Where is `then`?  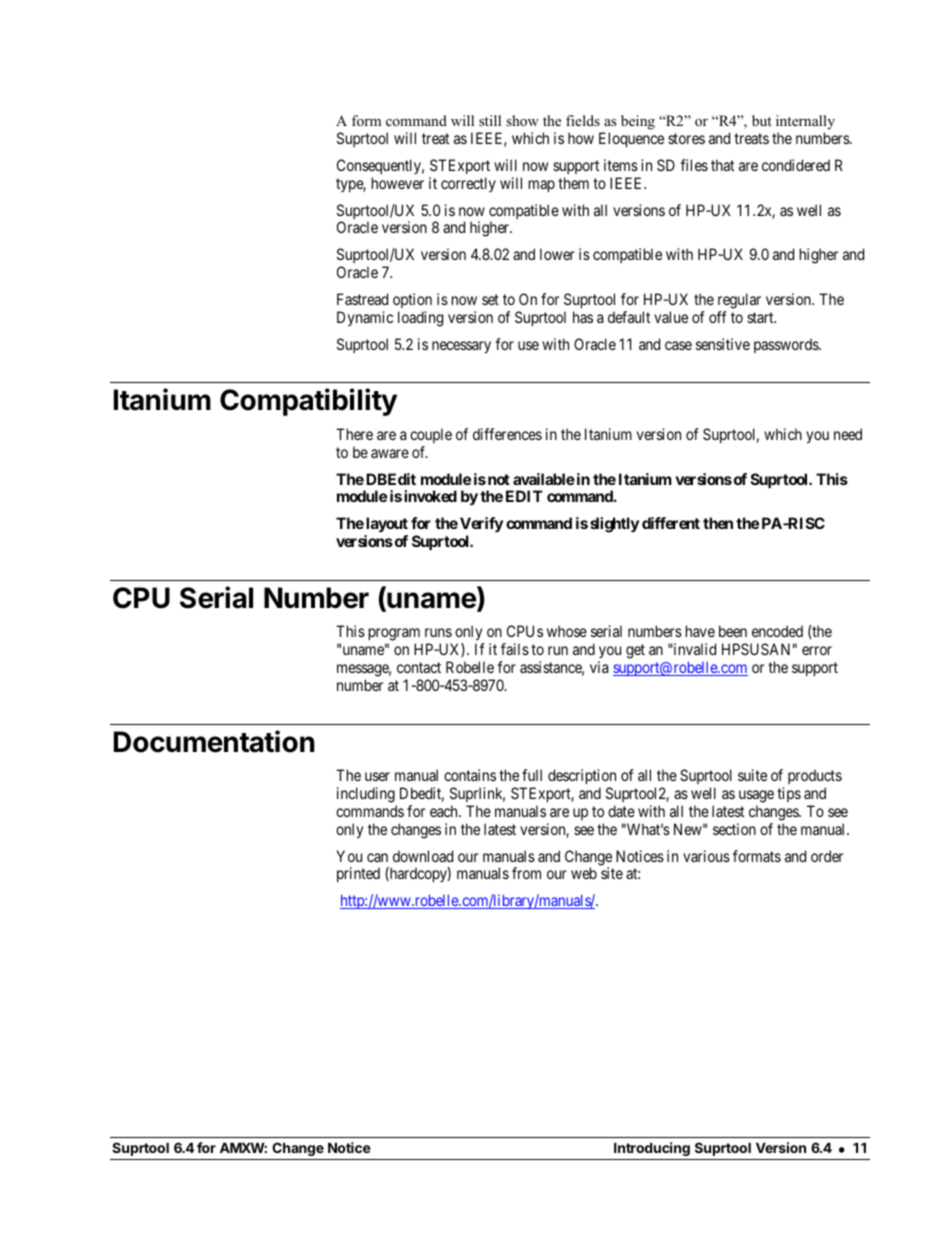
then is located at coordinates (718, 523).
